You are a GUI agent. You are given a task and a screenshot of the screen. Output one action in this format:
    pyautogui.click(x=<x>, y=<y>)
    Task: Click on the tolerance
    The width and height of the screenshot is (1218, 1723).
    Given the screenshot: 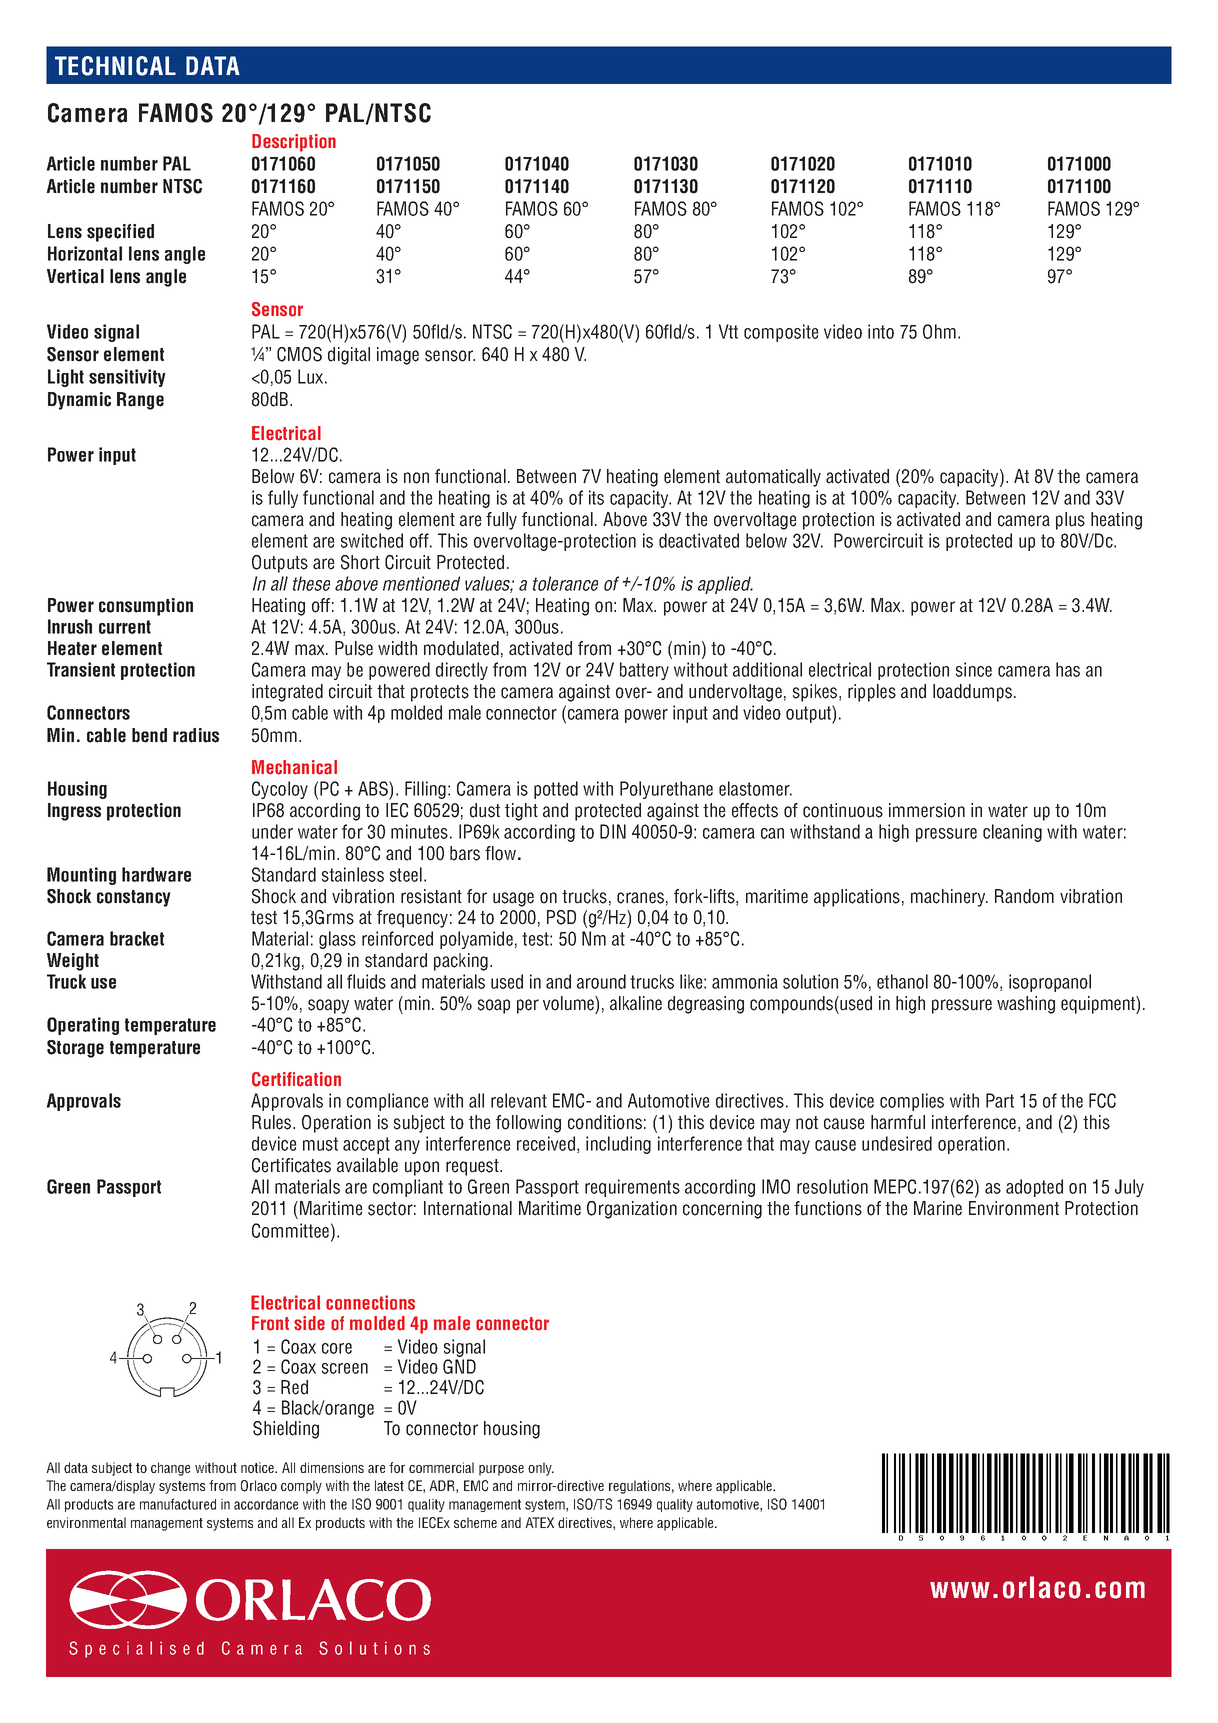 What is the action you would take?
    pyautogui.click(x=565, y=583)
